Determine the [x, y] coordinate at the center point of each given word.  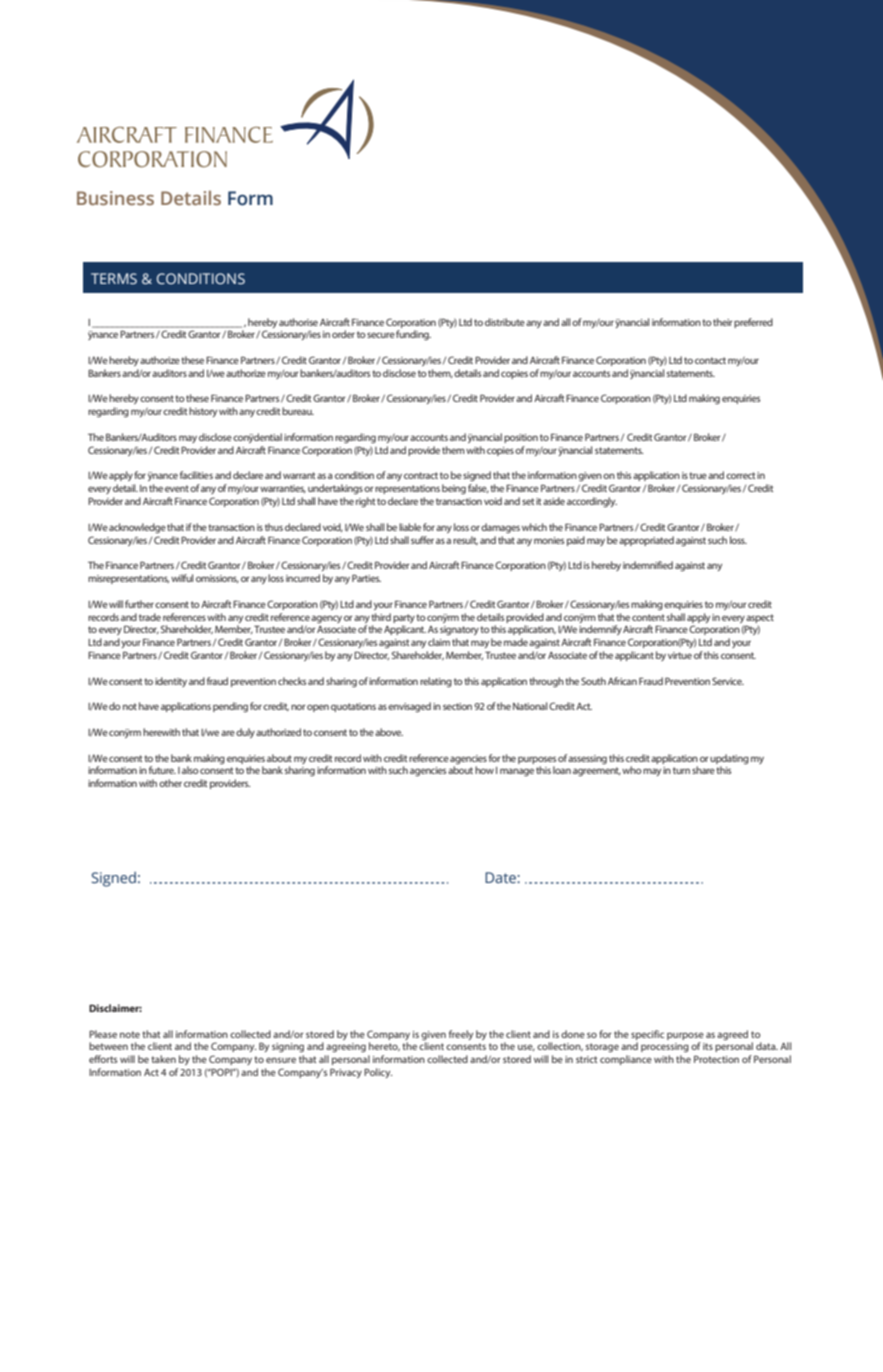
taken [163, 1059]
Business [115, 198]
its [708, 1046]
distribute [505, 322]
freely [461, 1035]
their [723, 322]
